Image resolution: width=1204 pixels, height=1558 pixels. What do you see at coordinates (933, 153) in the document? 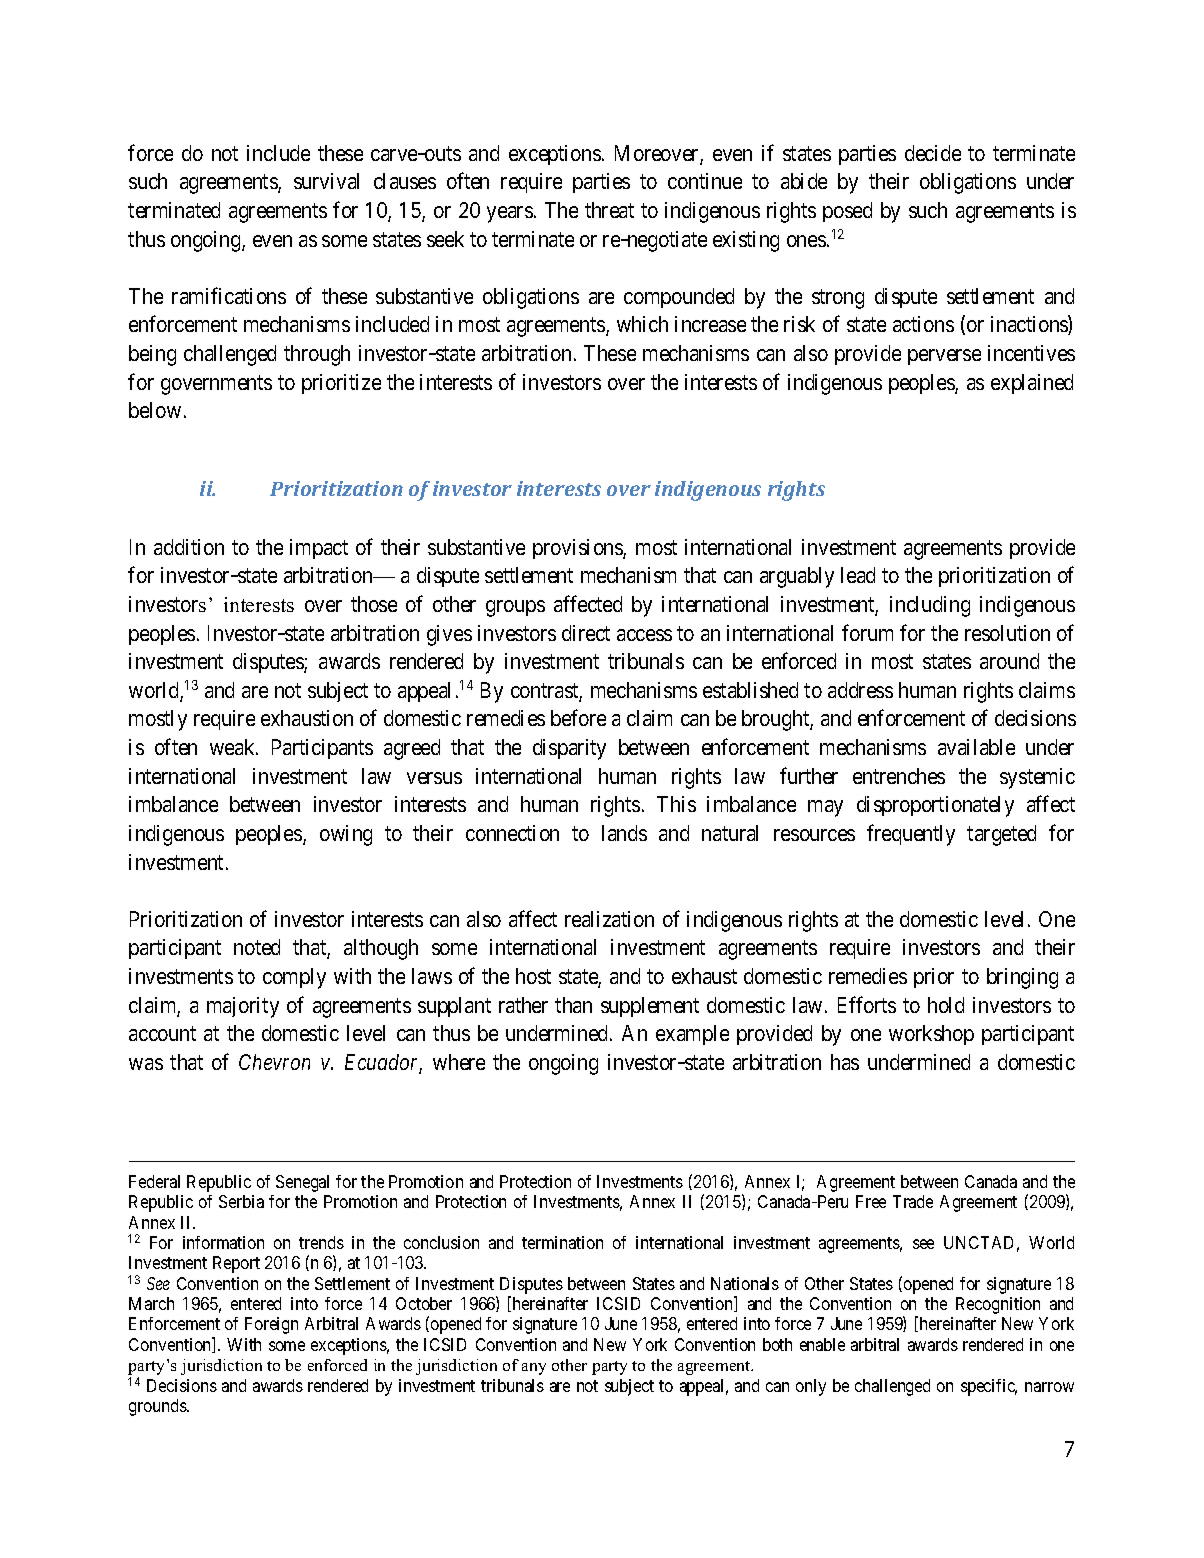
I see `decide` at bounding box center [933, 153].
